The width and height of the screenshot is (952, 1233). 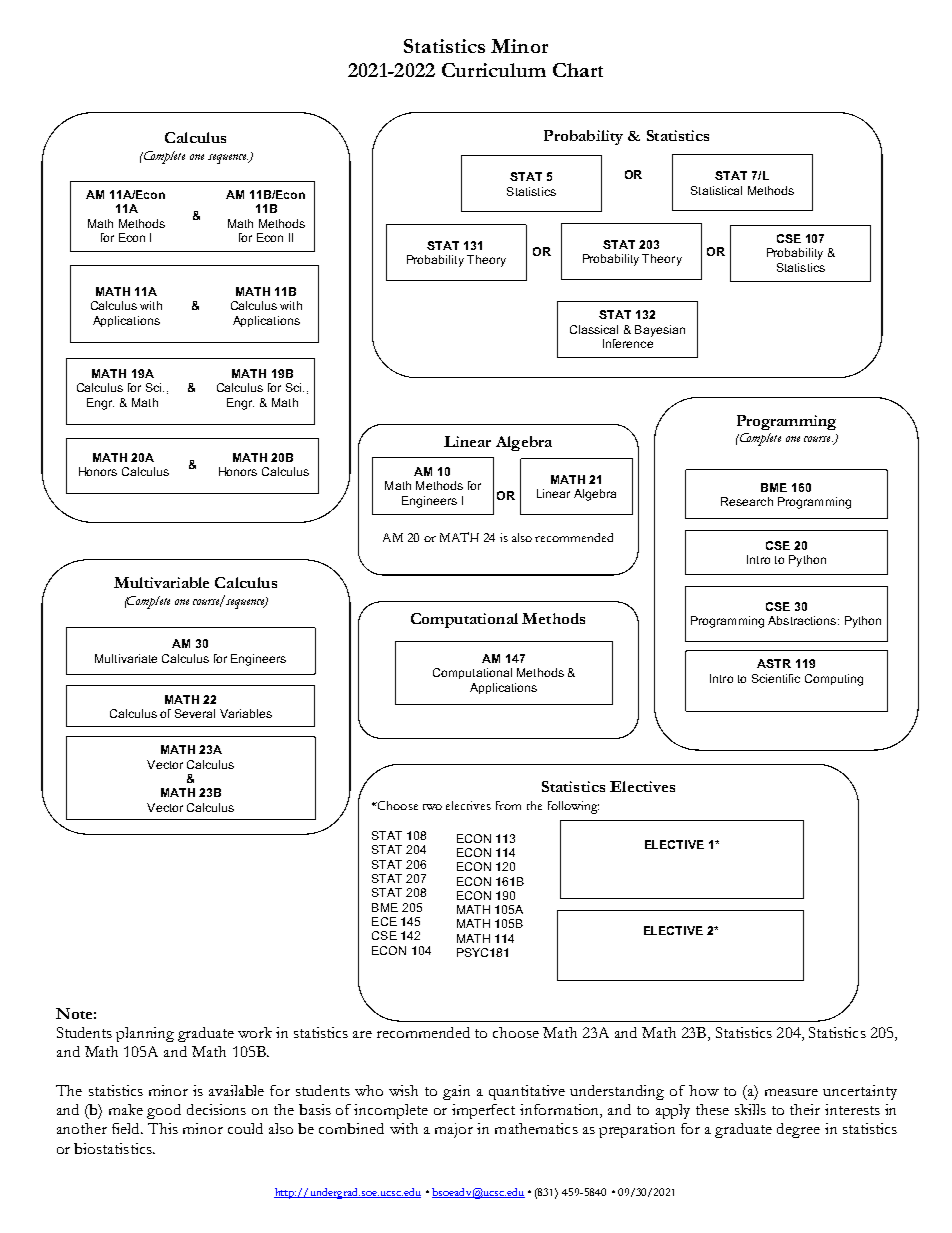 What do you see at coordinates (834, 680) in the screenshot?
I see `Computing` at bounding box center [834, 680].
